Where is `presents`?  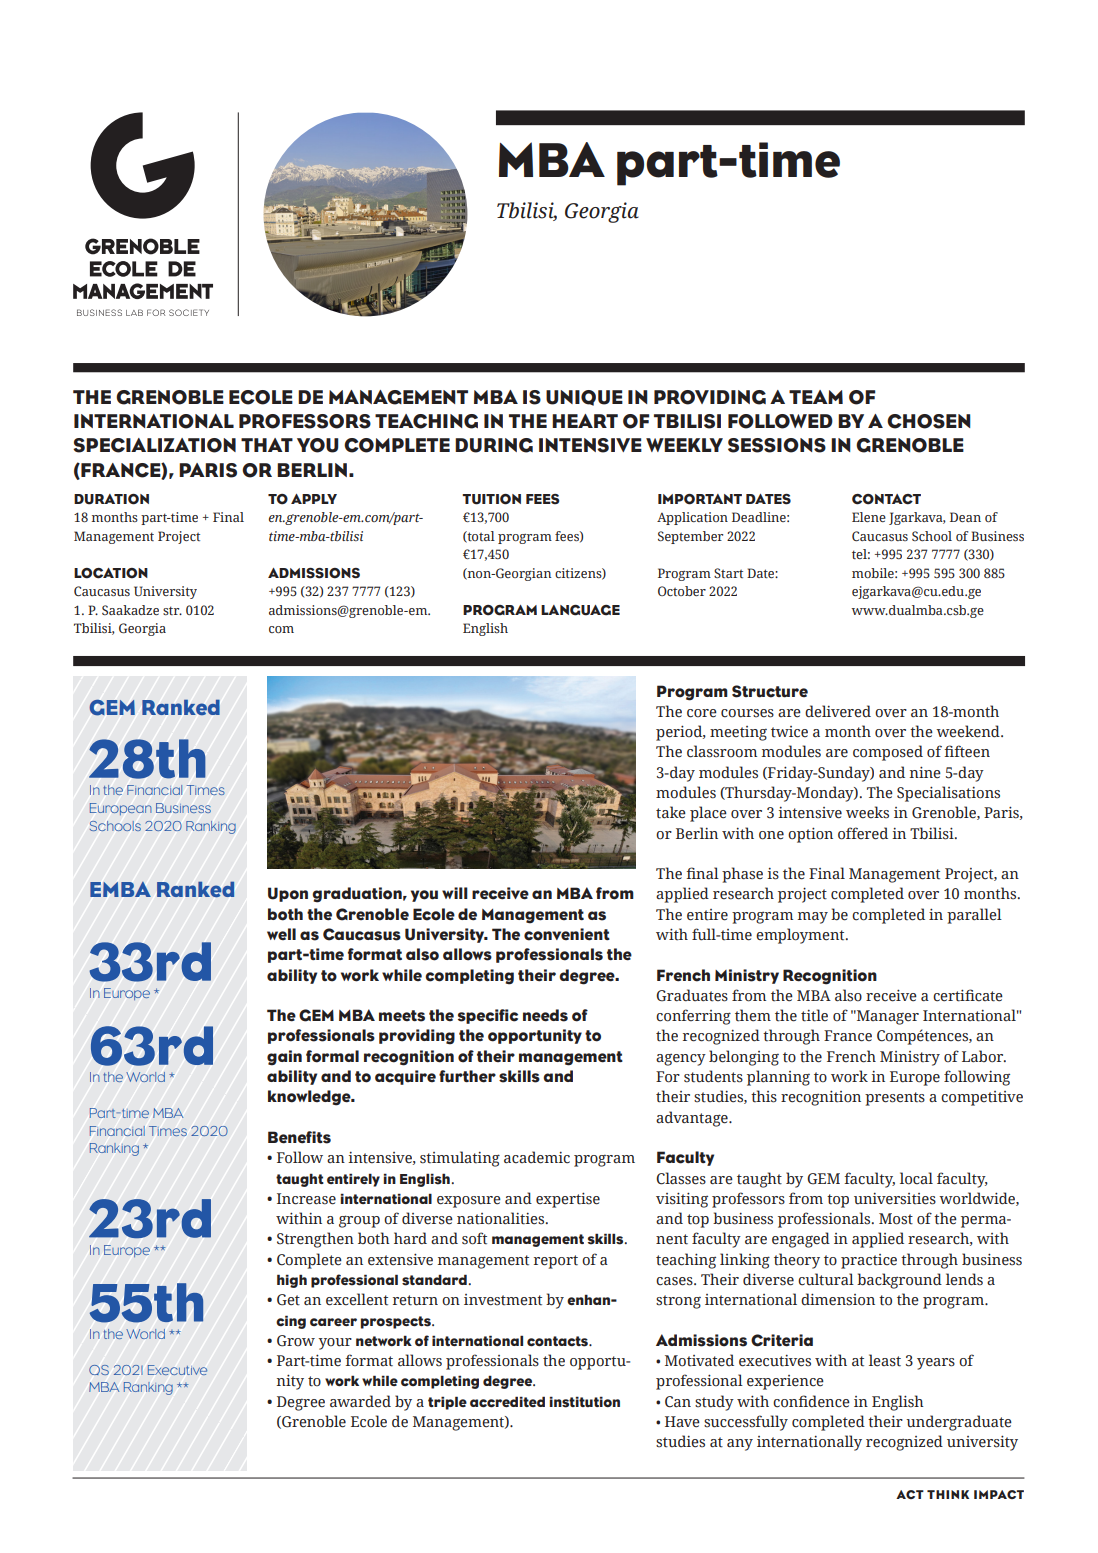 presents is located at coordinates (895, 1099).
